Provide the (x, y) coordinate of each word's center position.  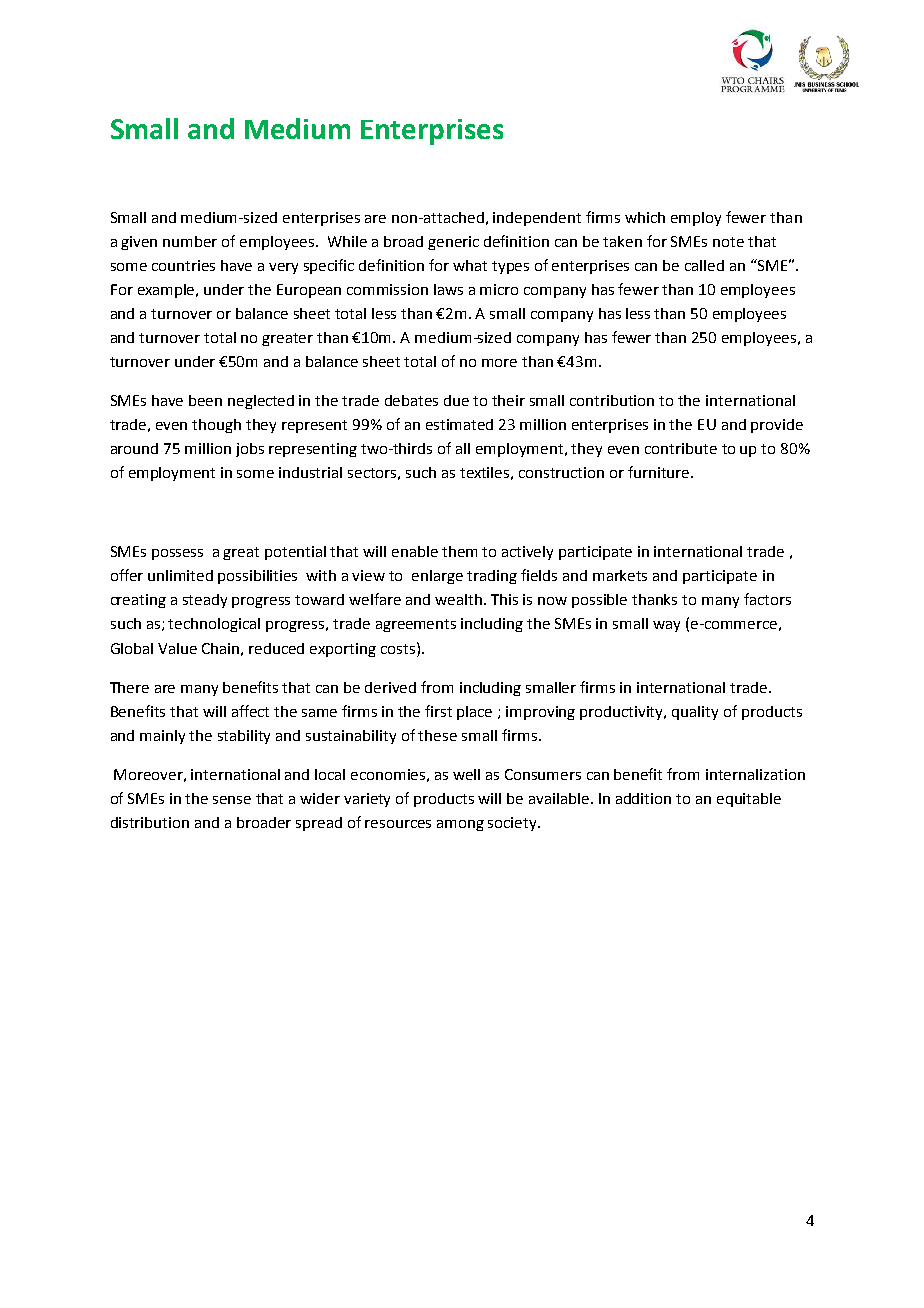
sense (232, 800)
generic (453, 243)
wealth (460, 599)
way (666, 626)
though (216, 426)
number (190, 241)
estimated (459, 424)
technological (214, 625)
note (728, 242)
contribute (681, 448)
